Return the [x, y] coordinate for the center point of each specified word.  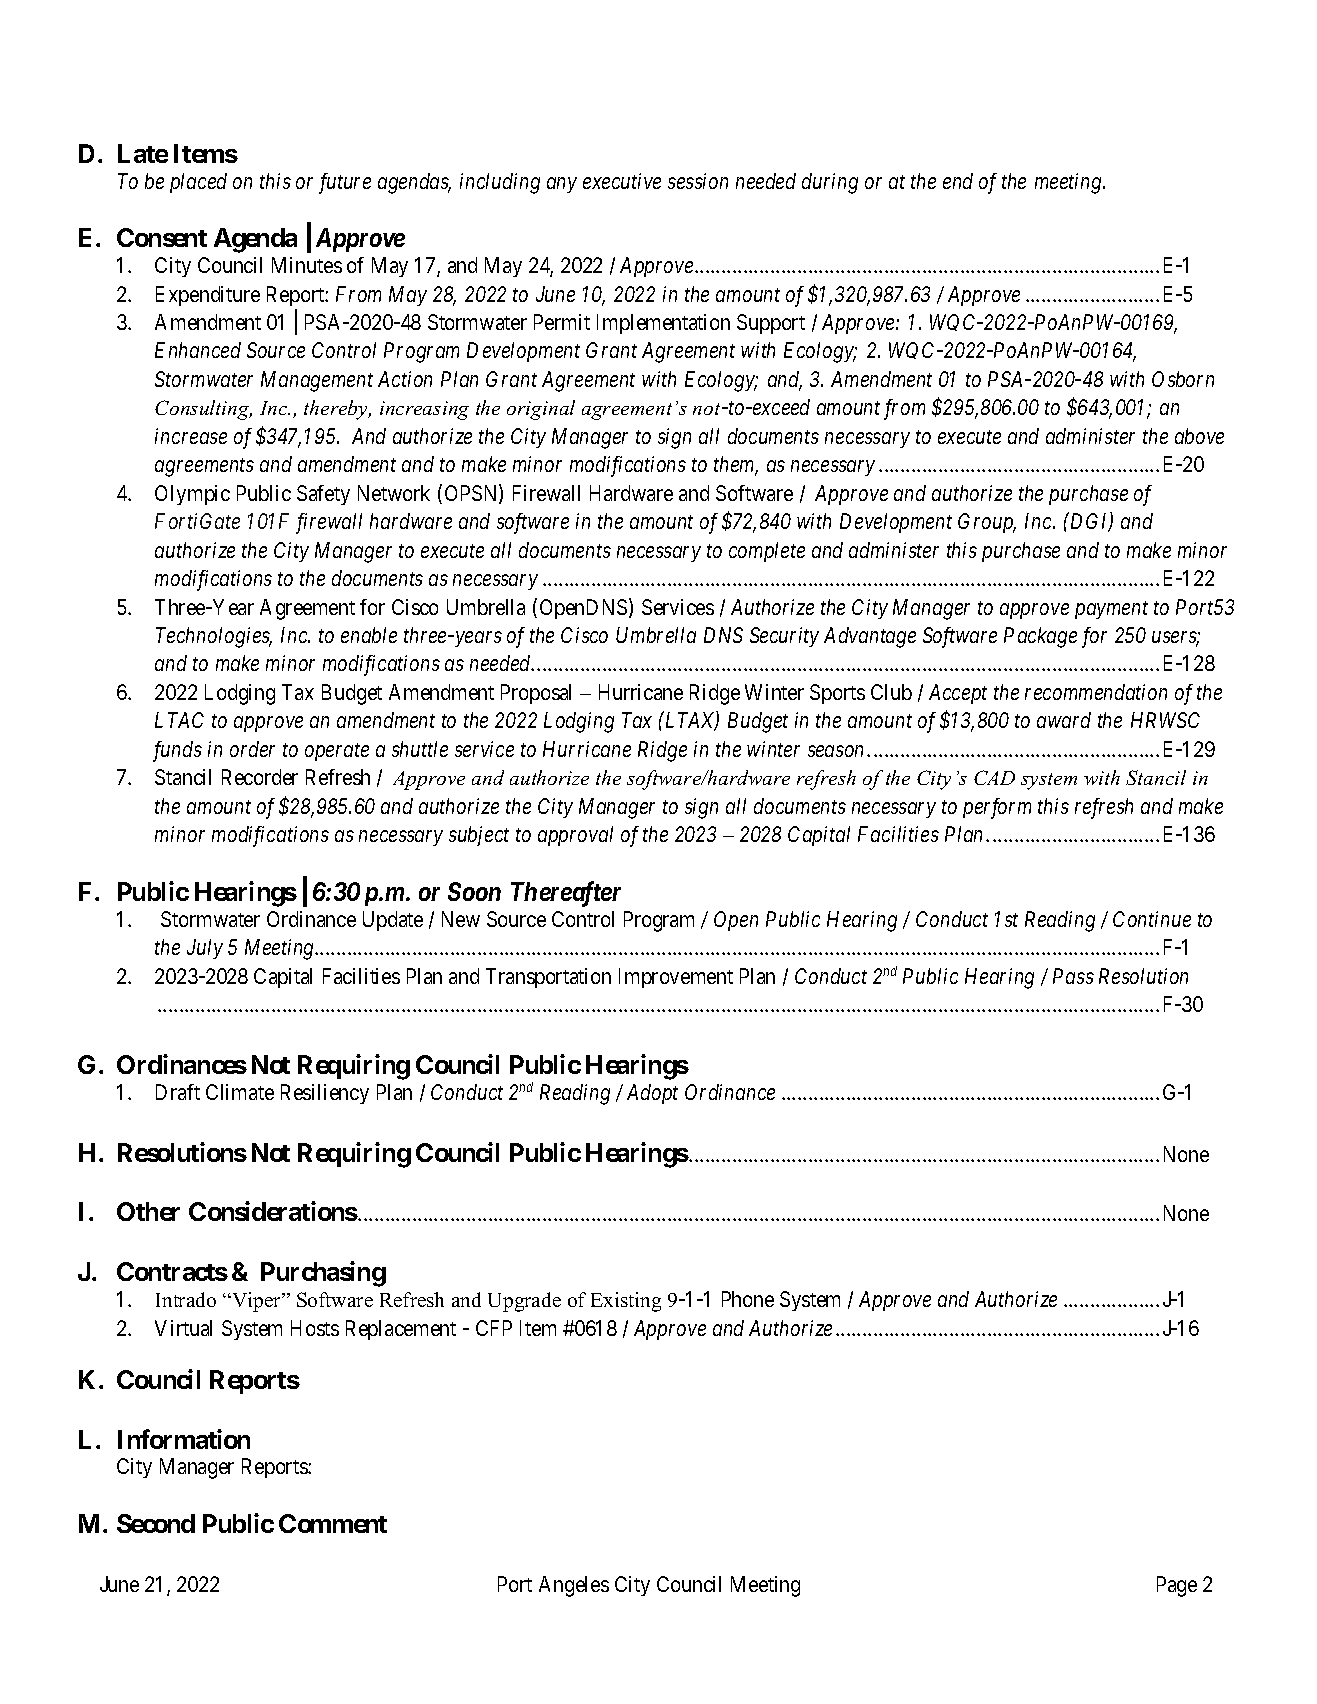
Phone [748, 1299]
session [698, 181]
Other [148, 1211]
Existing [626, 1302]
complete [767, 552]
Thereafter [566, 894]
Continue [1152, 919]
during [830, 183]
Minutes [307, 265]
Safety [323, 495]
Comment [333, 1523]
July [205, 949]
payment [1111, 610]
